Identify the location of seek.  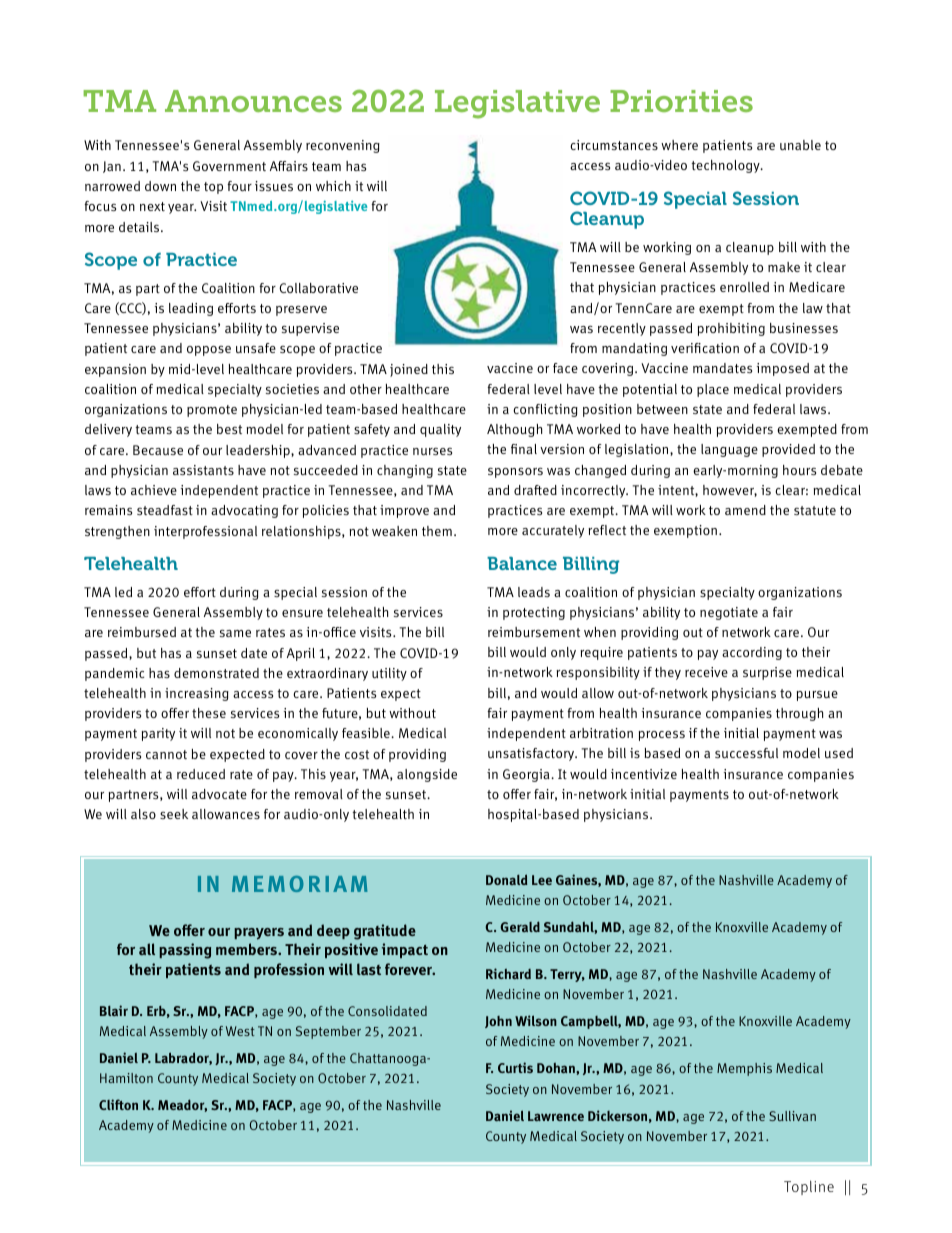
(174, 814).
